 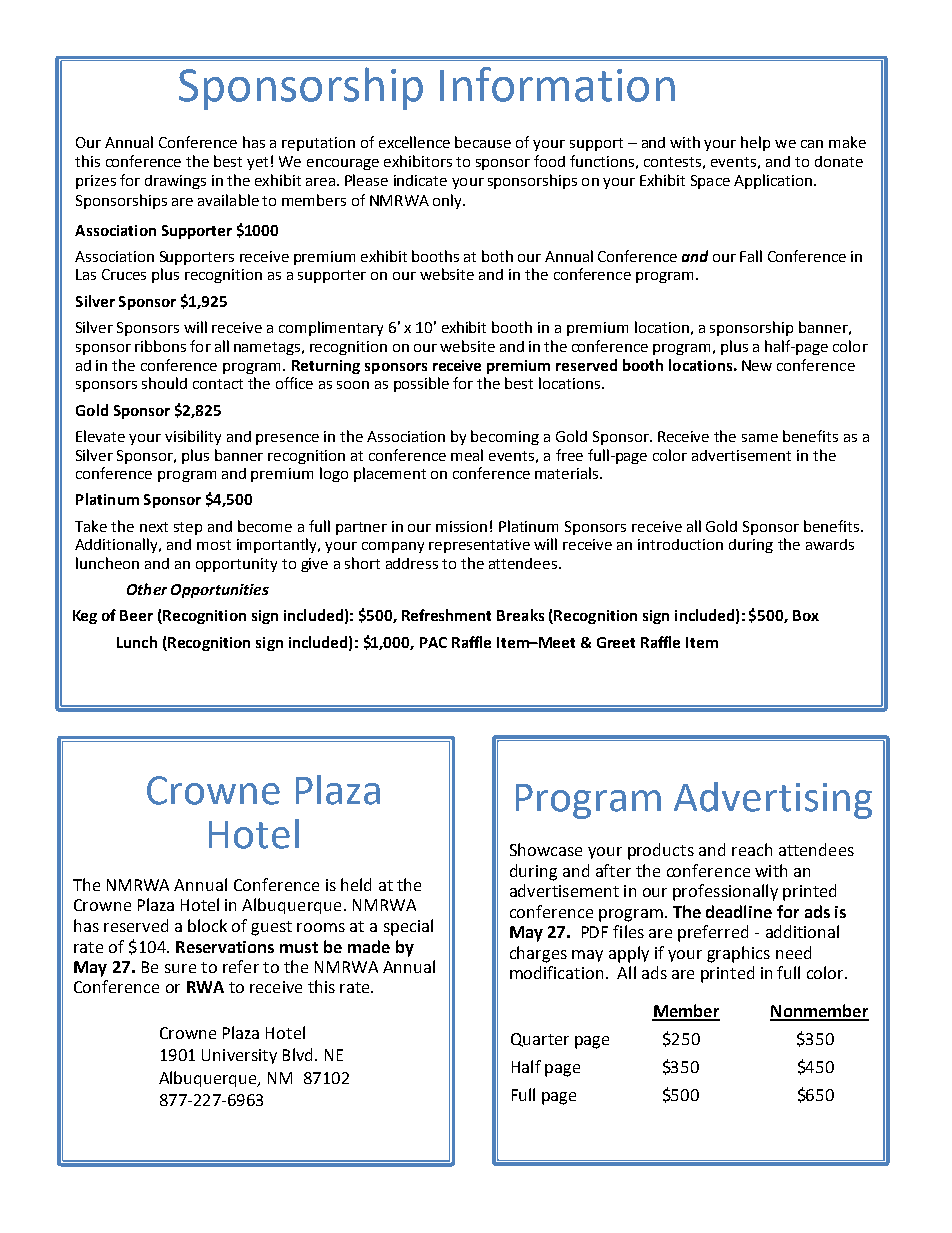 What do you see at coordinates (830, 544) in the page?
I see `awards` at bounding box center [830, 544].
